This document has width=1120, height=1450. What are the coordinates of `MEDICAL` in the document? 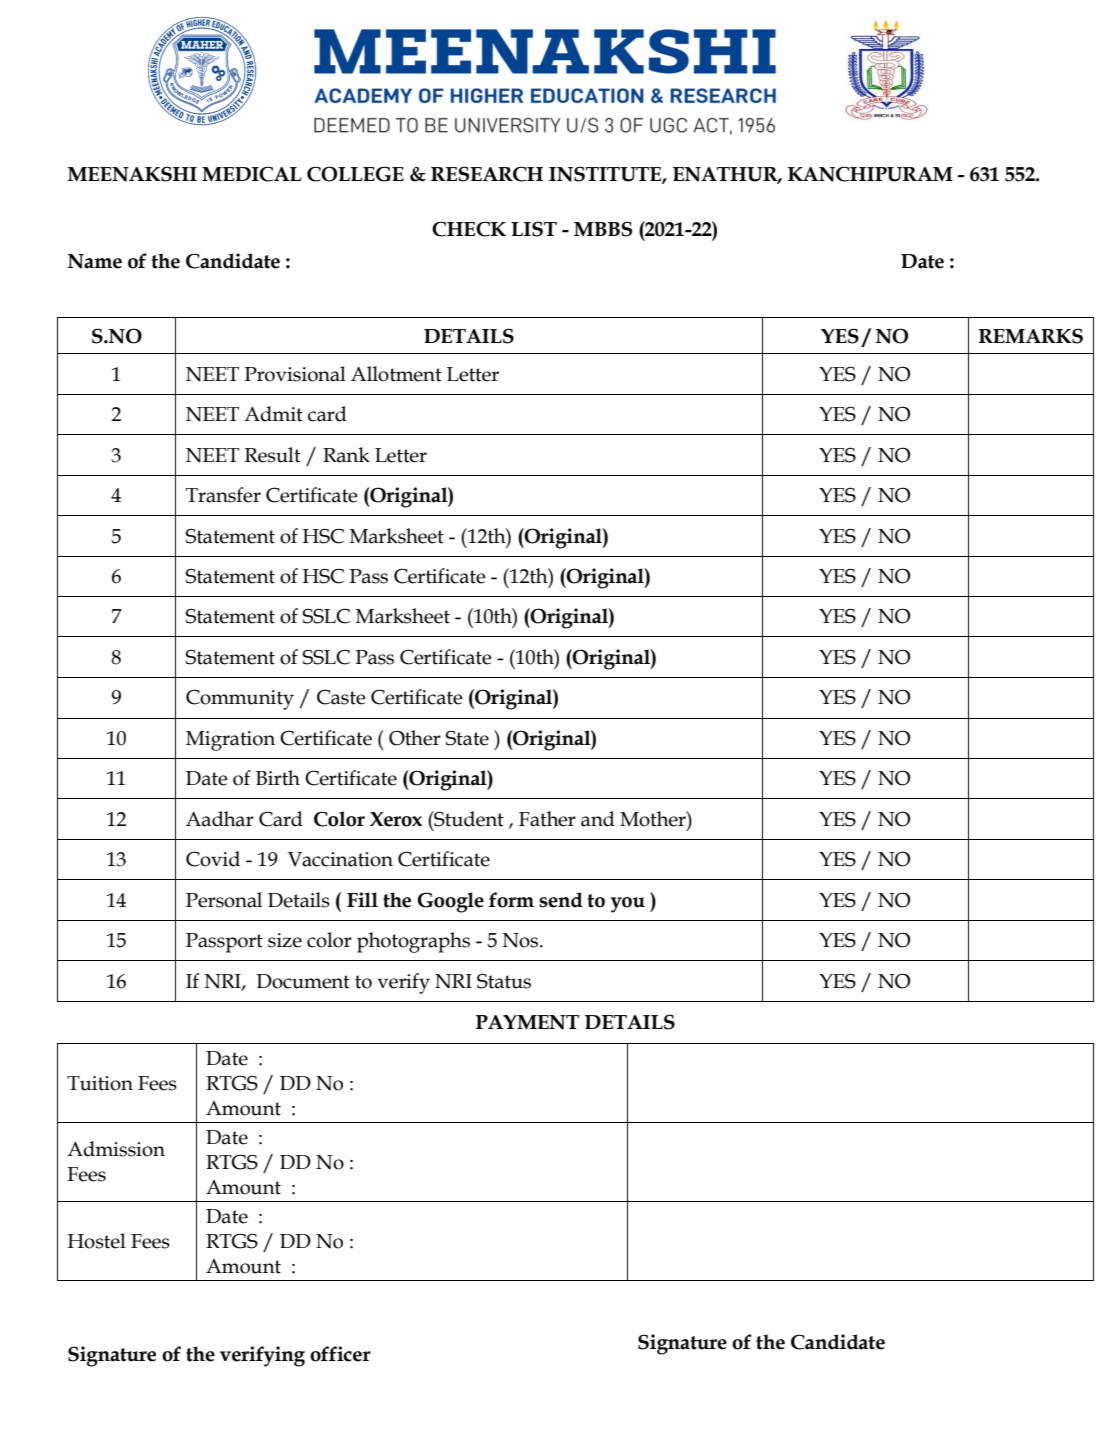 It's located at (251, 174).
